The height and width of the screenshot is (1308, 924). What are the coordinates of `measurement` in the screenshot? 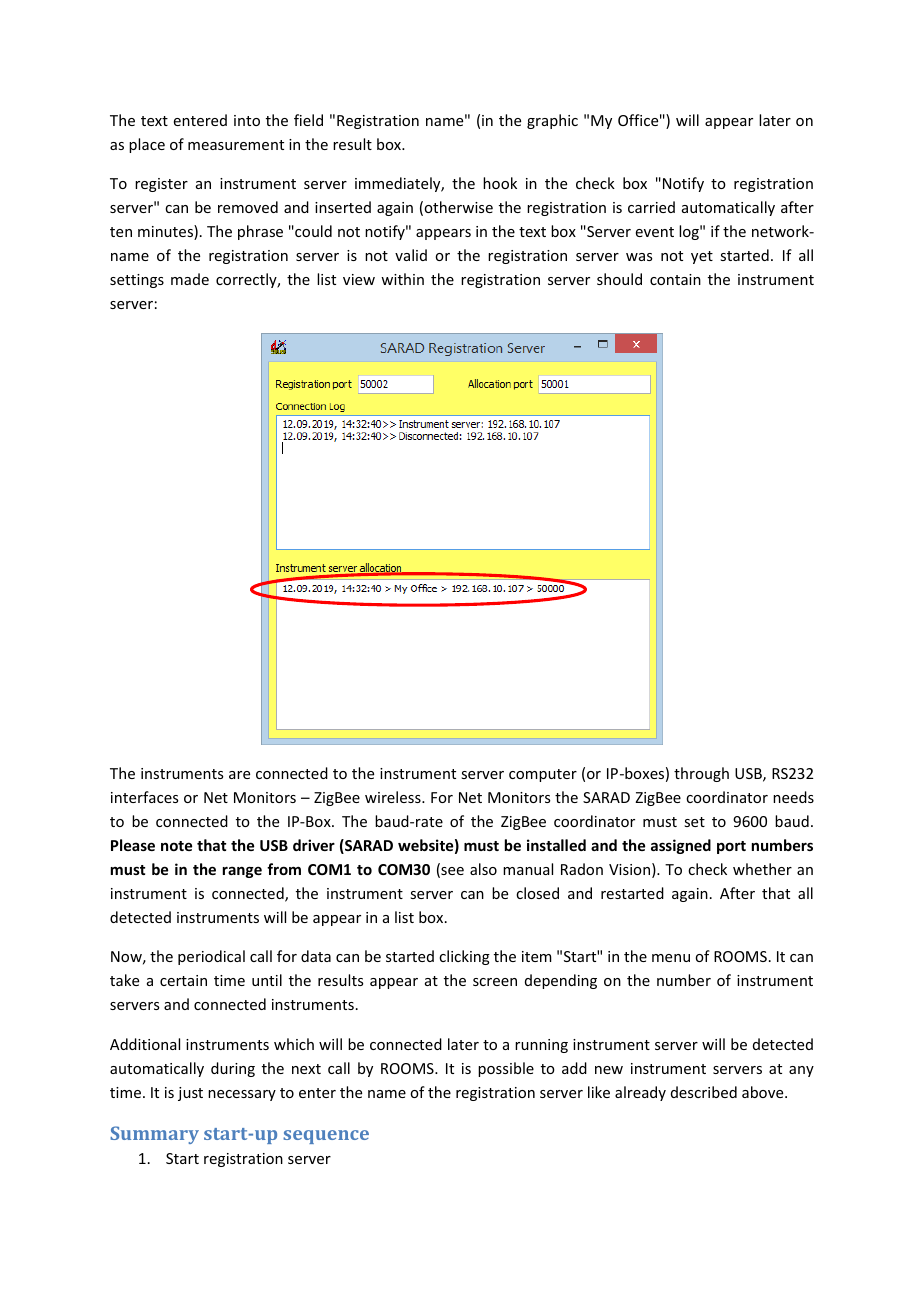 It's located at (236, 145).
